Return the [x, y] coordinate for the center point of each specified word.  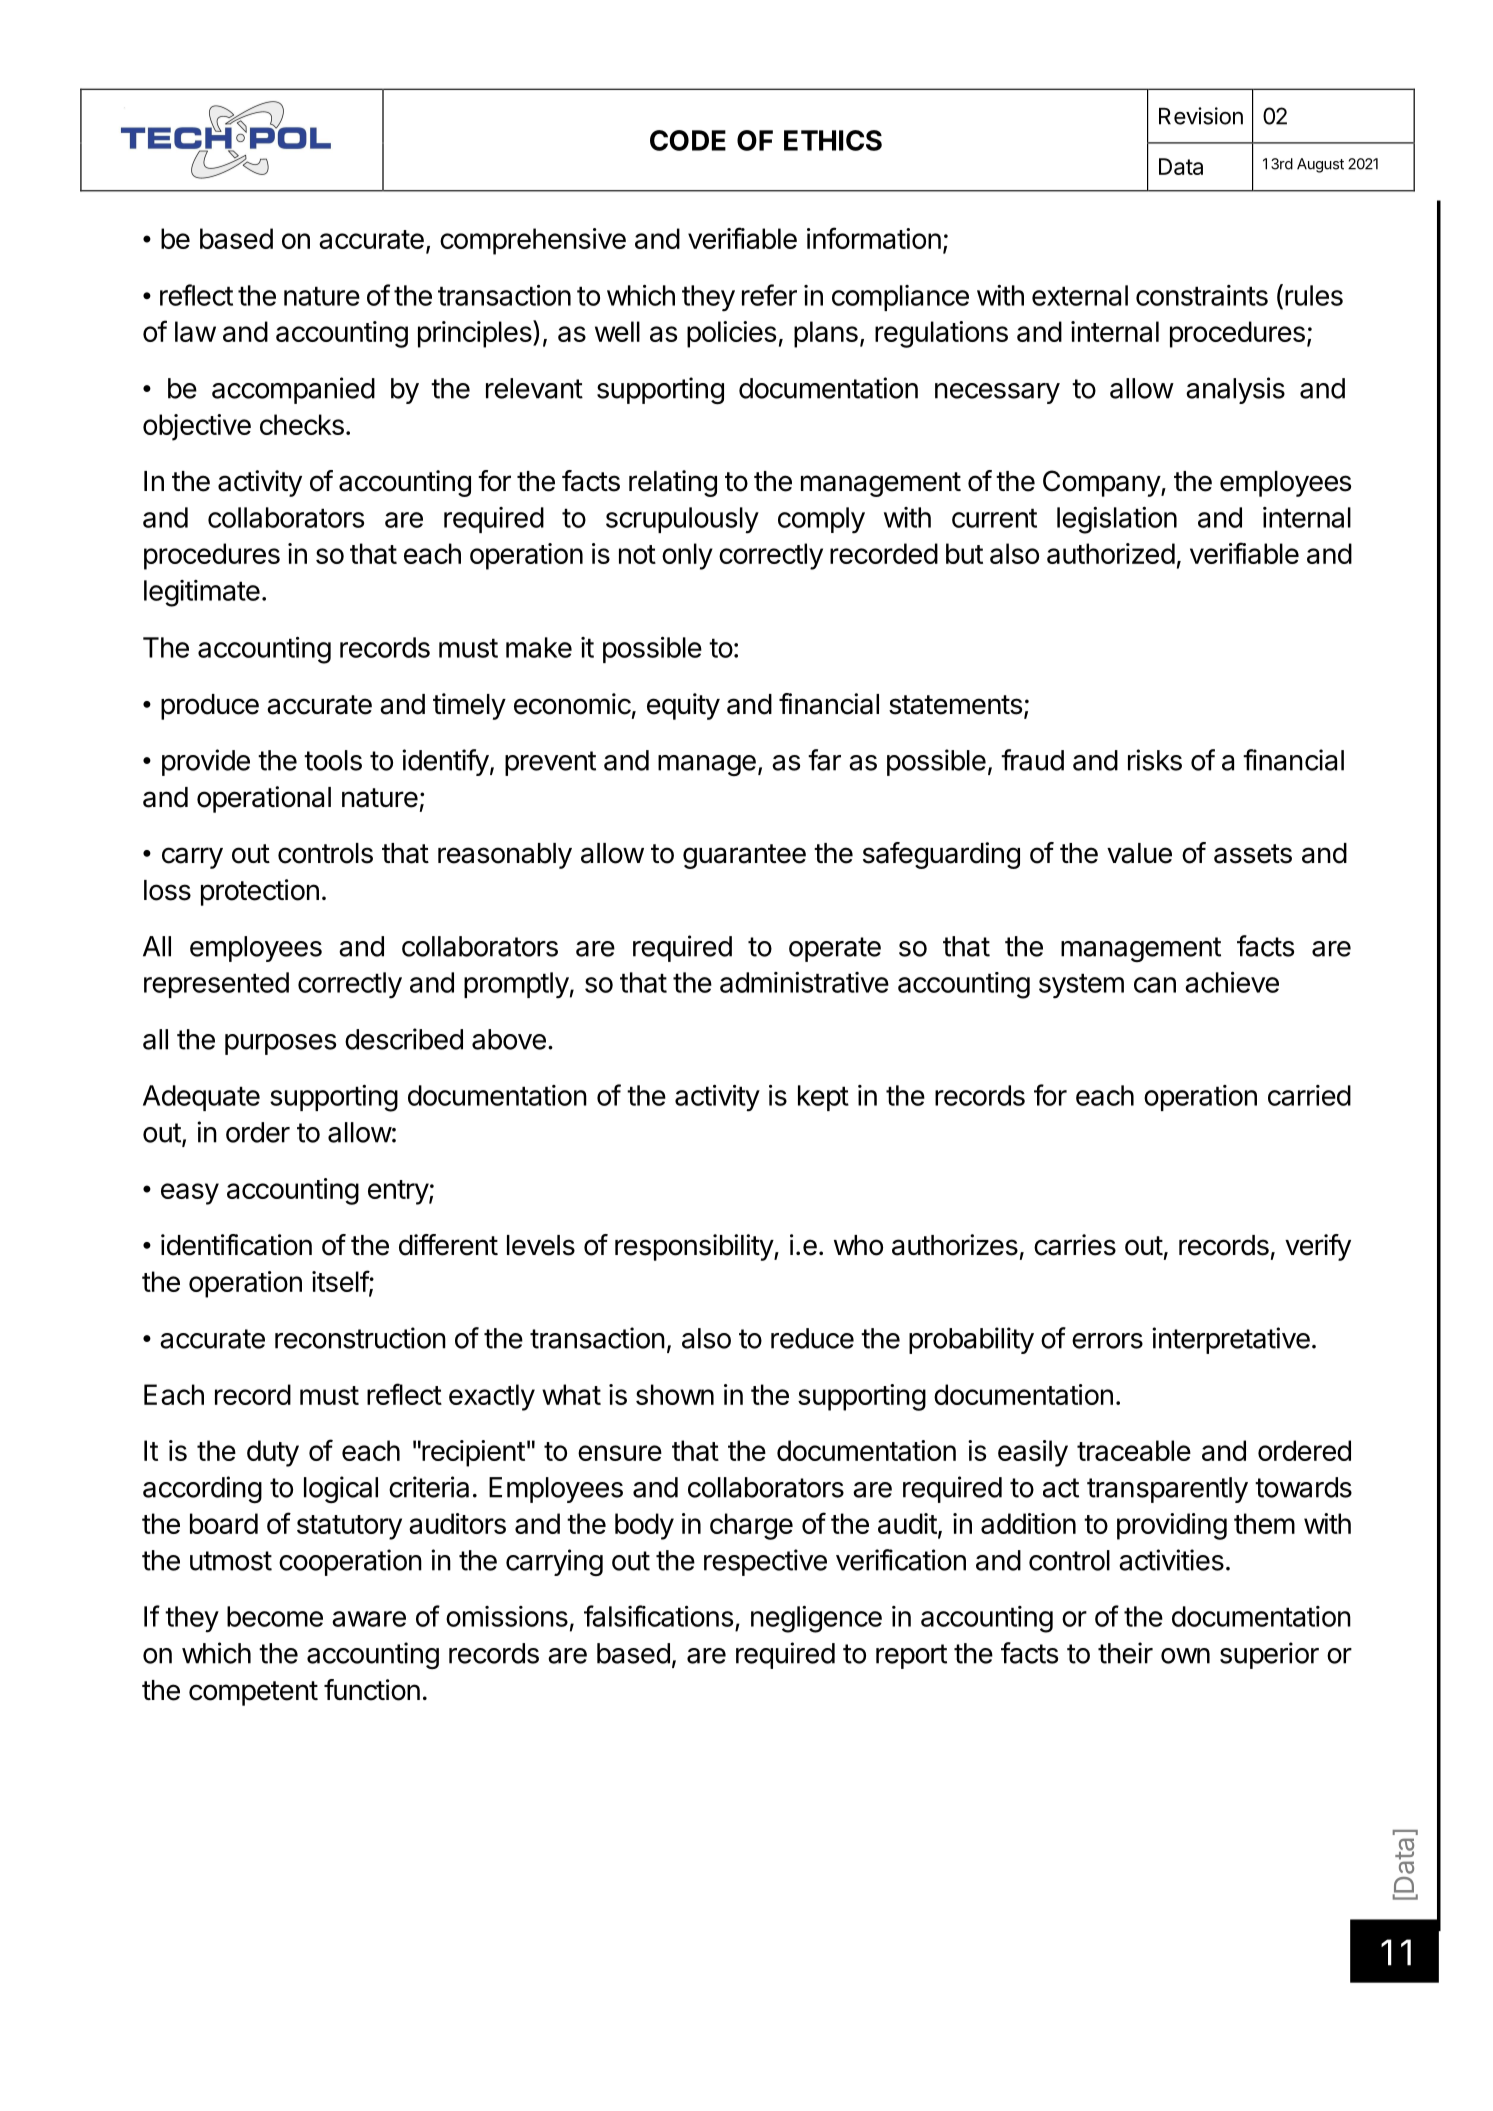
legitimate [202, 593]
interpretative [1231, 1340]
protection [260, 892]
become [275, 1616]
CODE [688, 140]
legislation [1117, 520]
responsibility [695, 1247]
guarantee [744, 856]
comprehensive [533, 241]
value [1139, 853]
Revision [1201, 116]
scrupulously [682, 520]
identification [236, 1245]
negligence [816, 1619]
